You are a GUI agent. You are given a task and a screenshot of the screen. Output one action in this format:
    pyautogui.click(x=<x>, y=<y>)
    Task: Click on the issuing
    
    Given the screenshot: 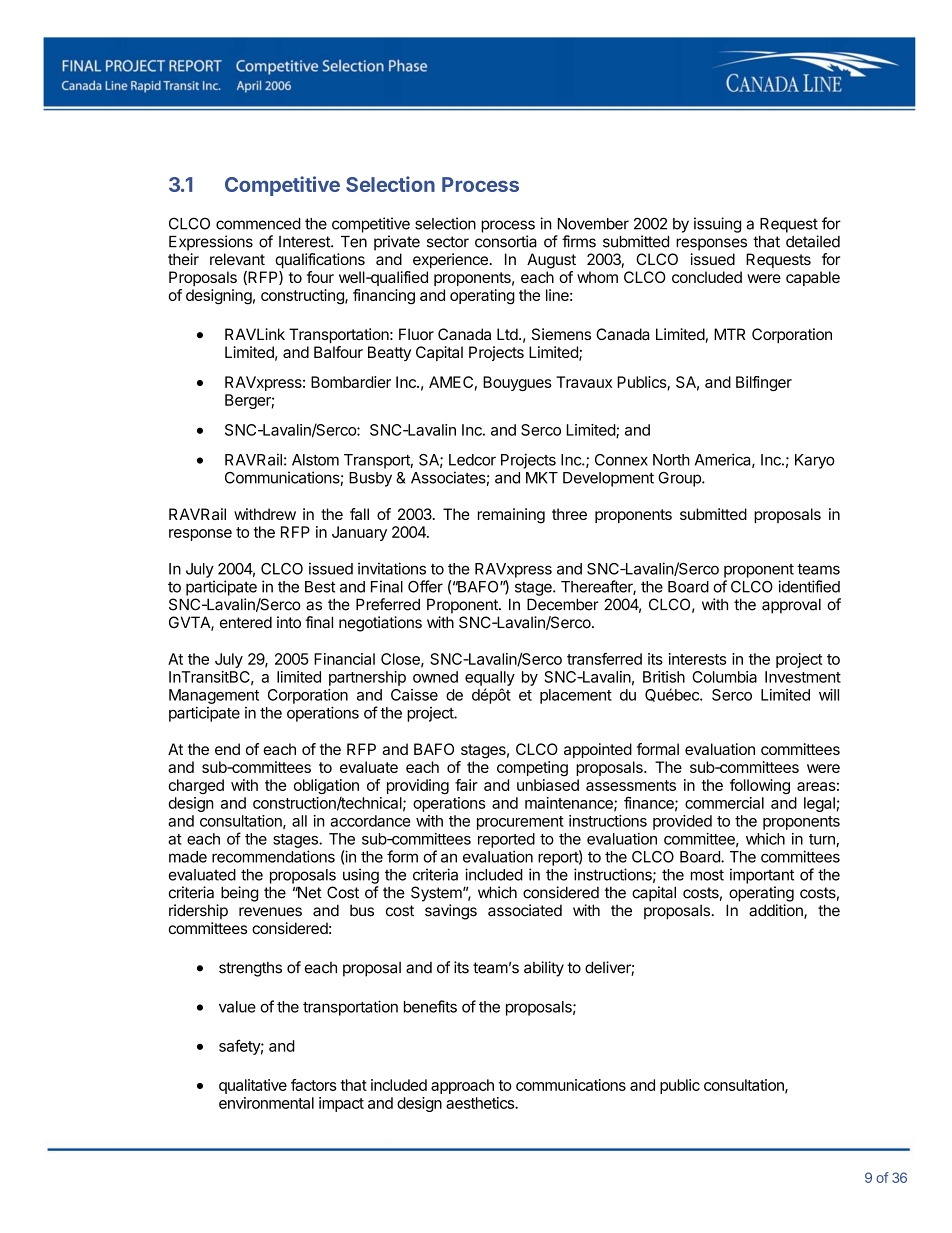 What is the action you would take?
    pyautogui.click(x=717, y=225)
